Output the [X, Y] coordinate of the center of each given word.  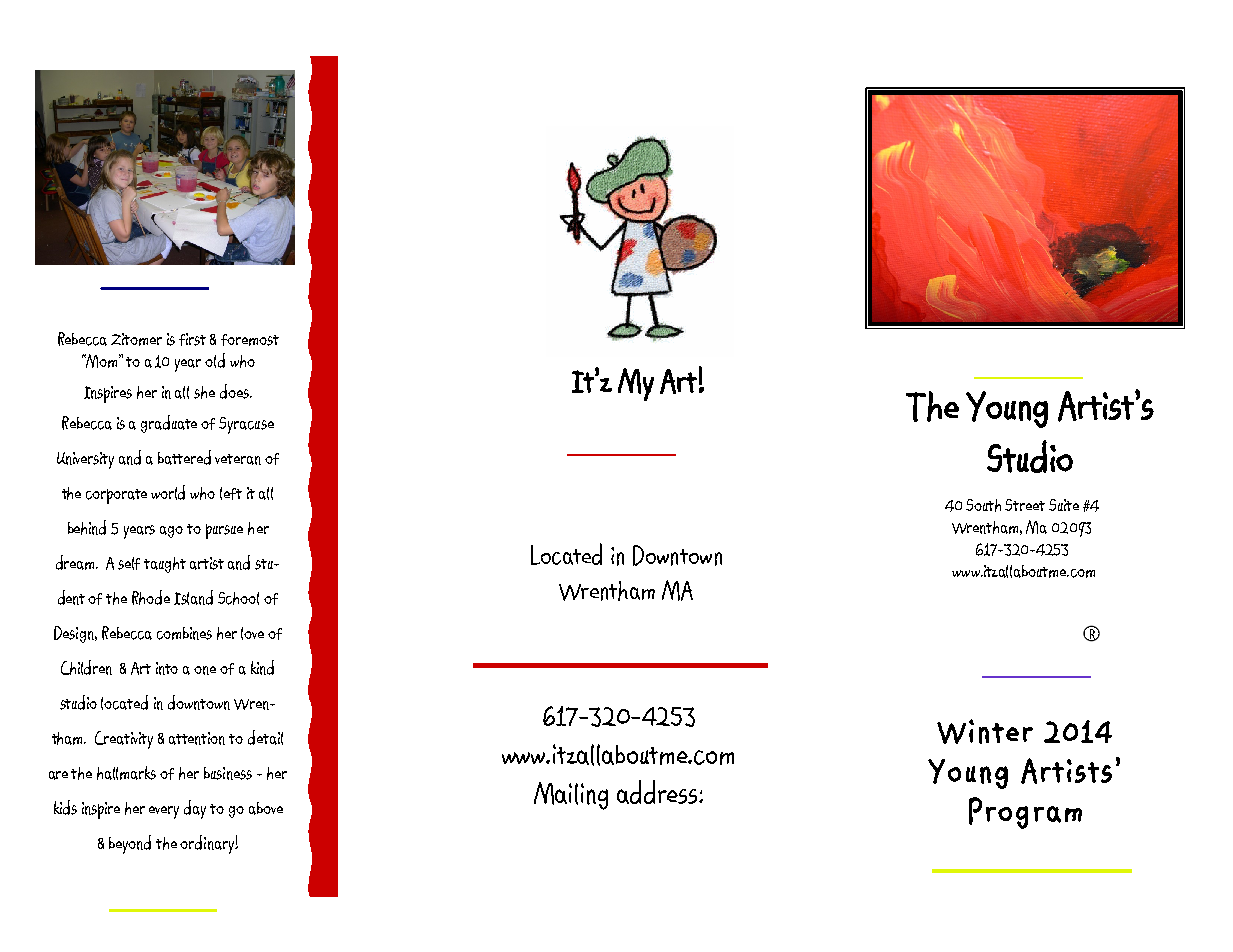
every [164, 812]
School [238, 598]
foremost [250, 340]
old [215, 360]
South [983, 505]
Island [193, 597]
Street [1025, 505]
